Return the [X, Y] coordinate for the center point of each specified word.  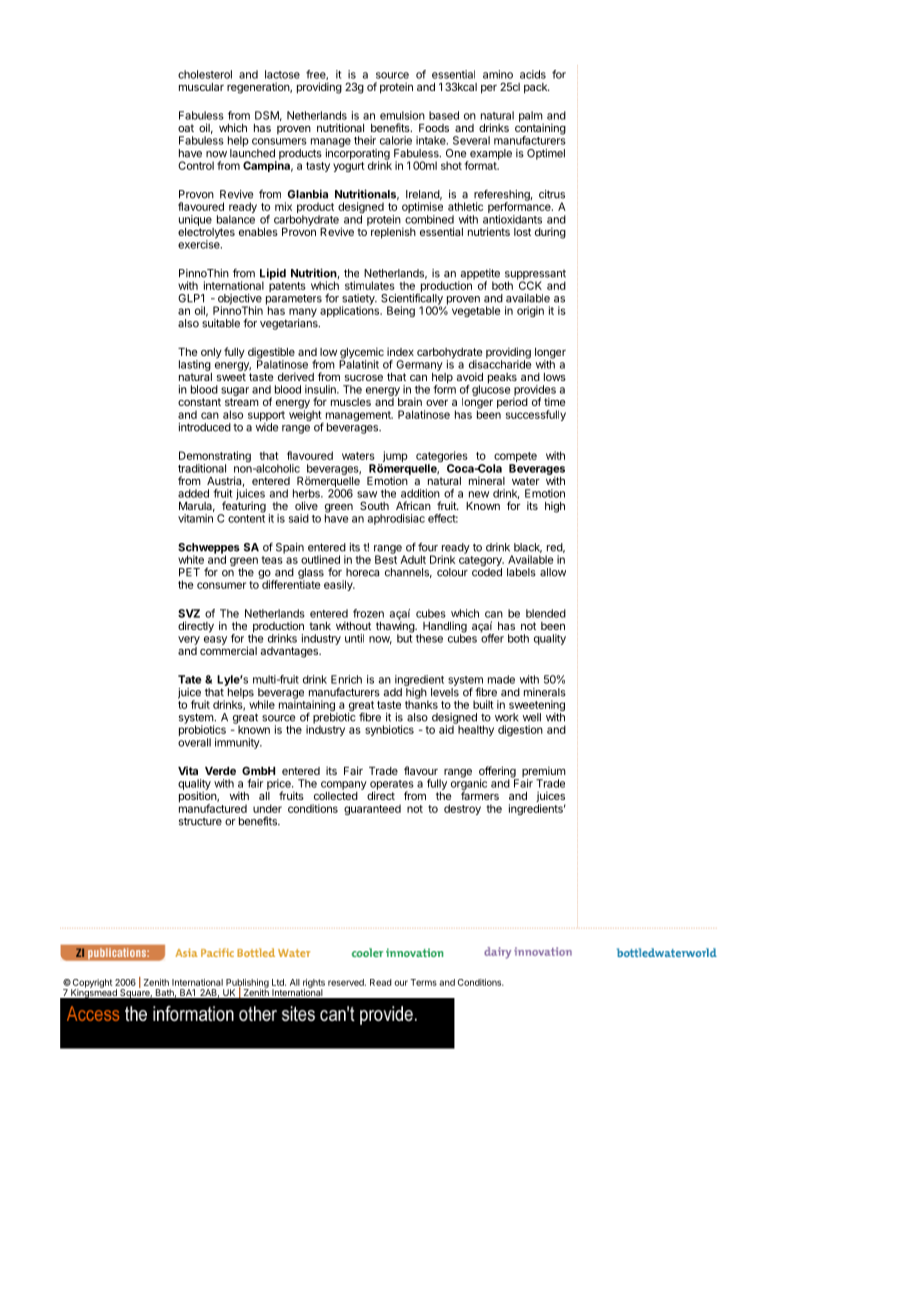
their [365, 140]
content [246, 519]
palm [531, 117]
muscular [201, 87]
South [374, 505]
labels [521, 572]
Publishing [247, 984]
